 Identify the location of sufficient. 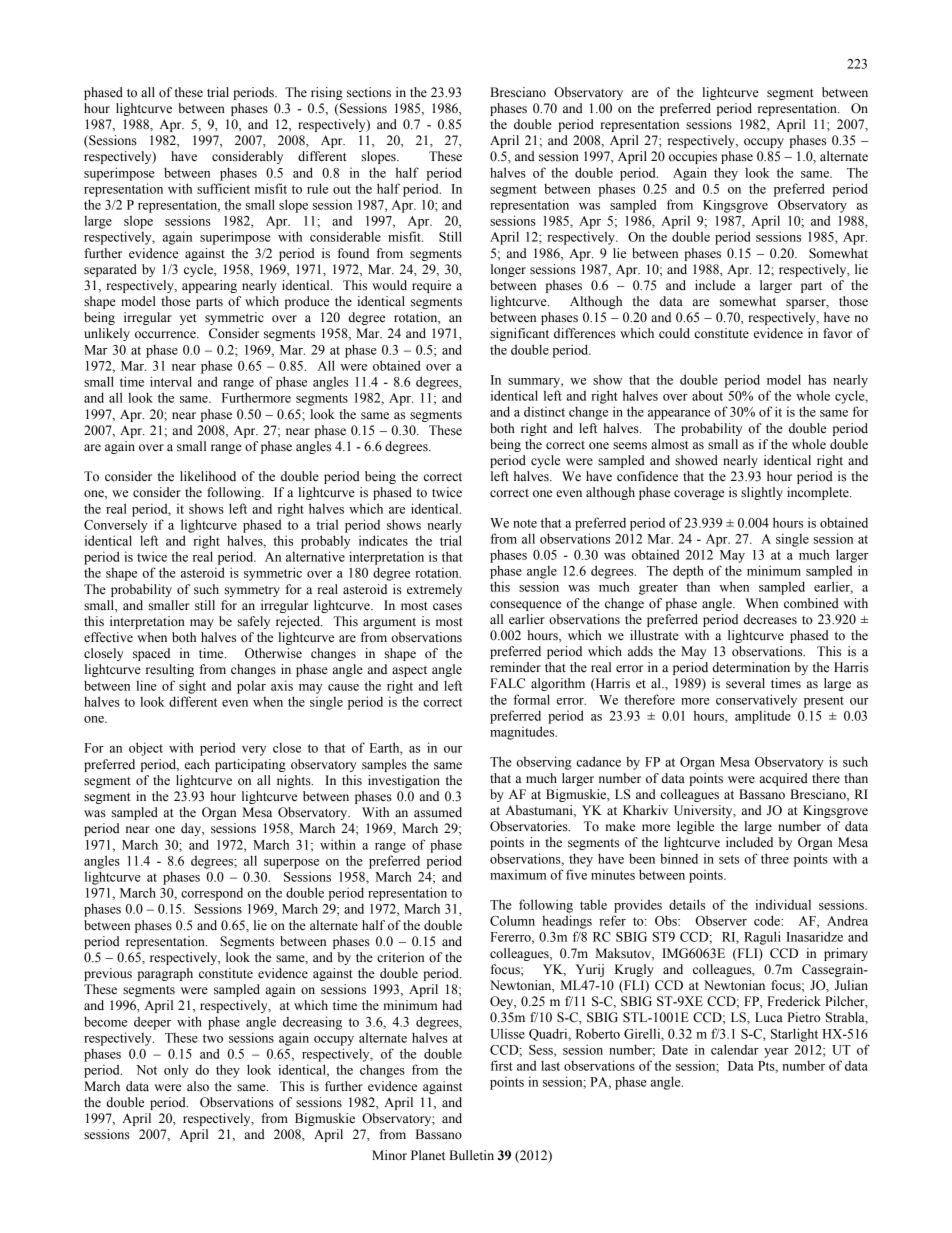
(223, 188).
